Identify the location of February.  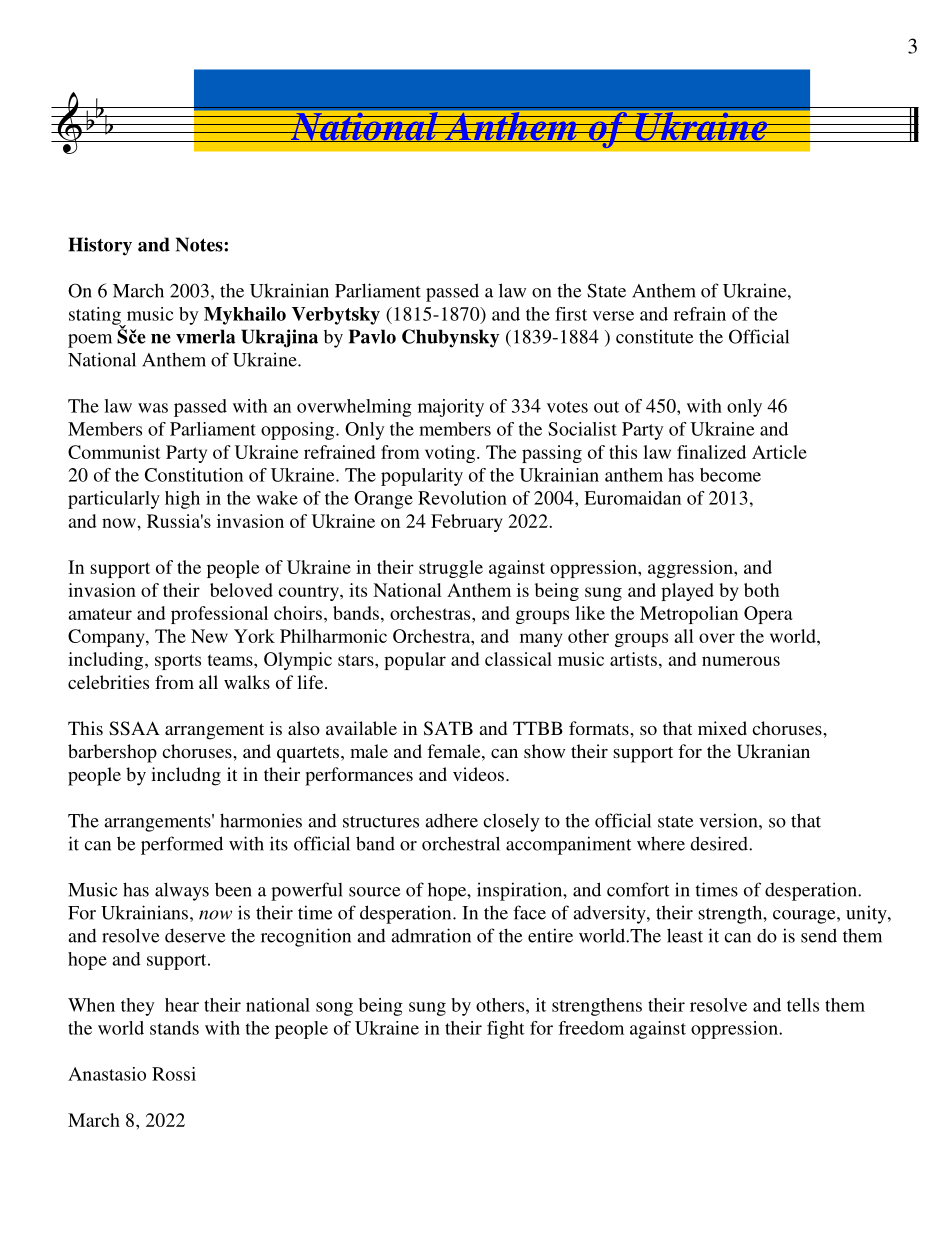
(466, 523).
